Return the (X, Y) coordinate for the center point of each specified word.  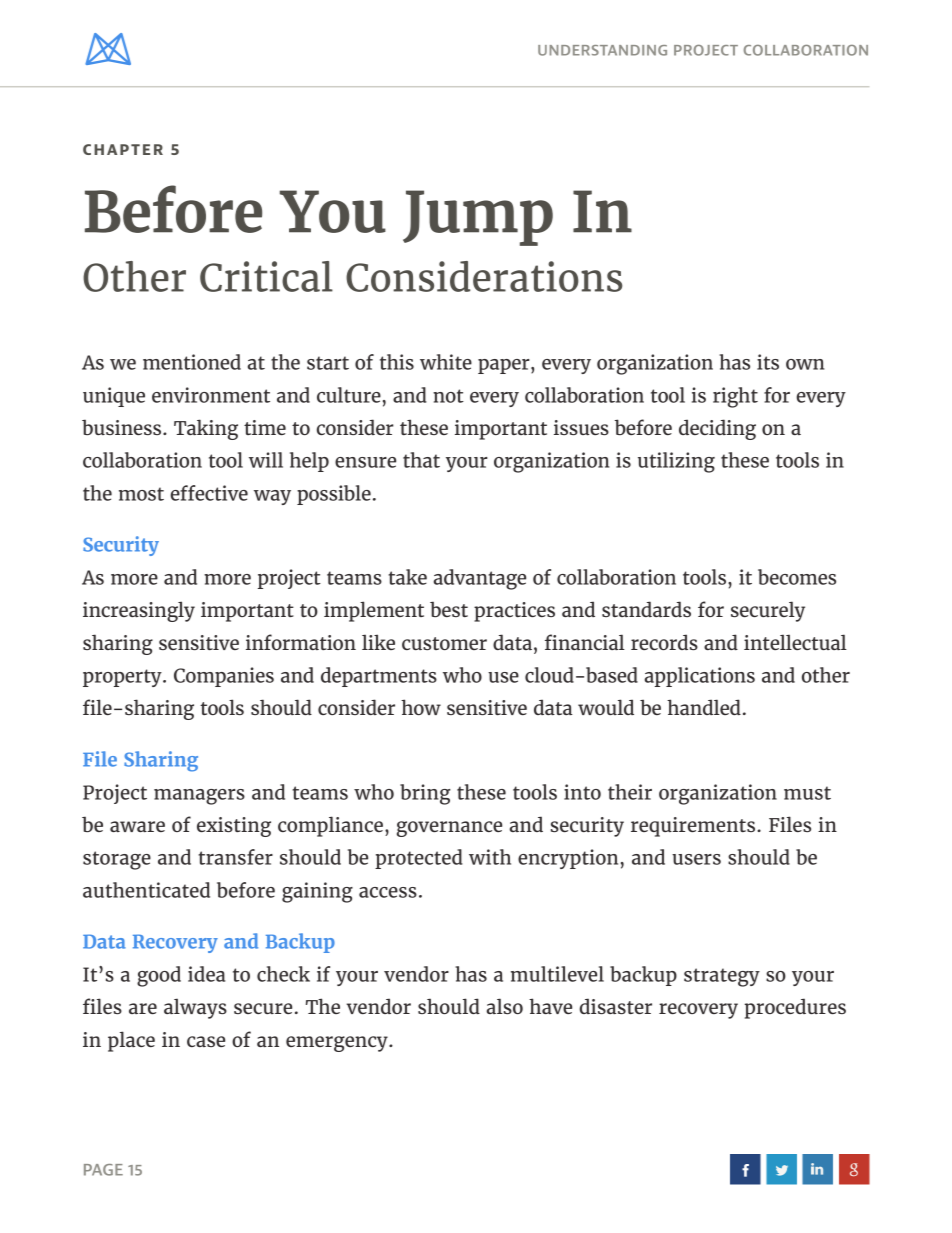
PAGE (103, 1170)
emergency (338, 1044)
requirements (693, 827)
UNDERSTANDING (602, 50)
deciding (717, 429)
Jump (478, 218)
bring (425, 794)
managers (199, 797)
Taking (206, 429)
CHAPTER (123, 149)
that (421, 460)
